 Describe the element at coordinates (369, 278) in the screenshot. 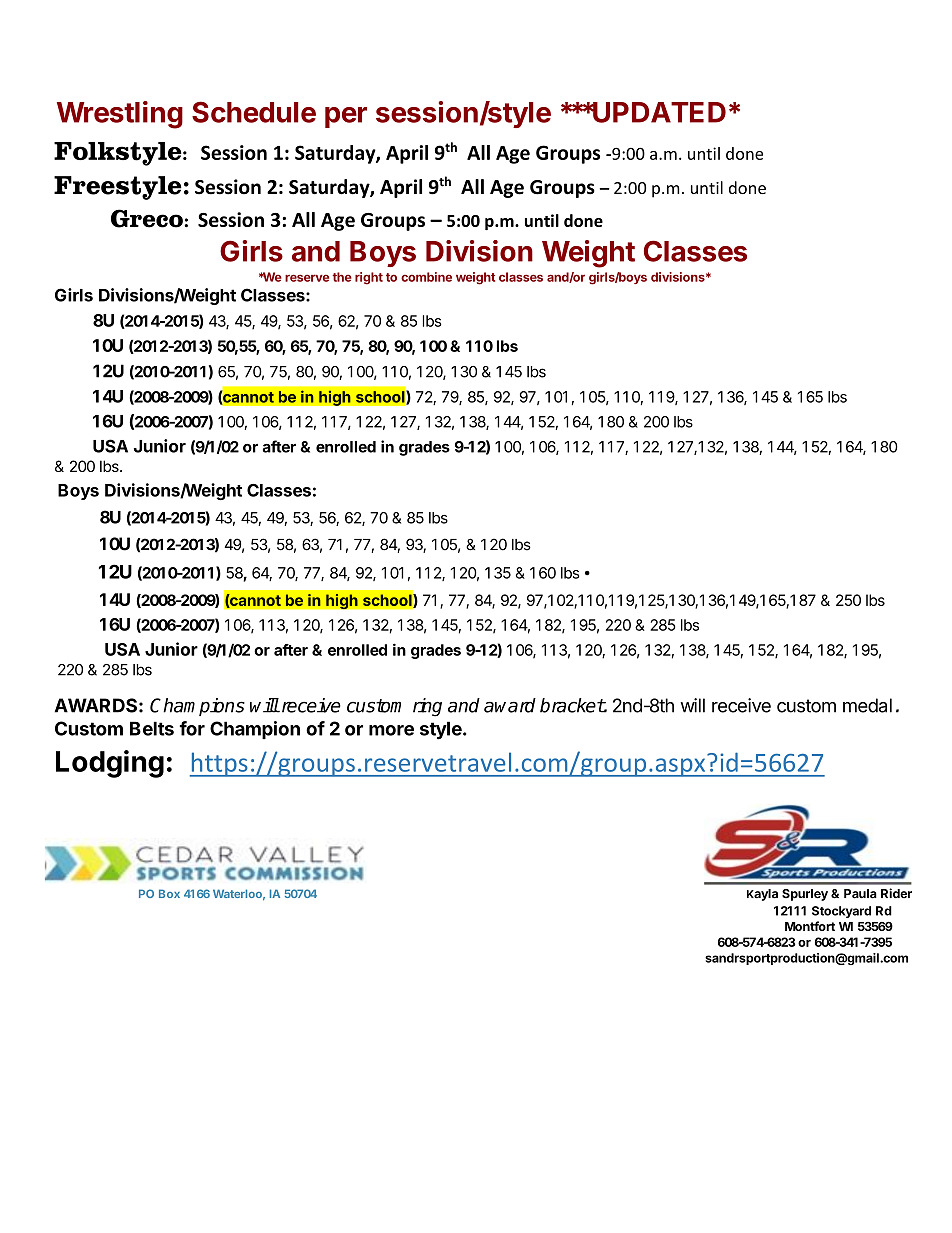

I see `right` at that location.
